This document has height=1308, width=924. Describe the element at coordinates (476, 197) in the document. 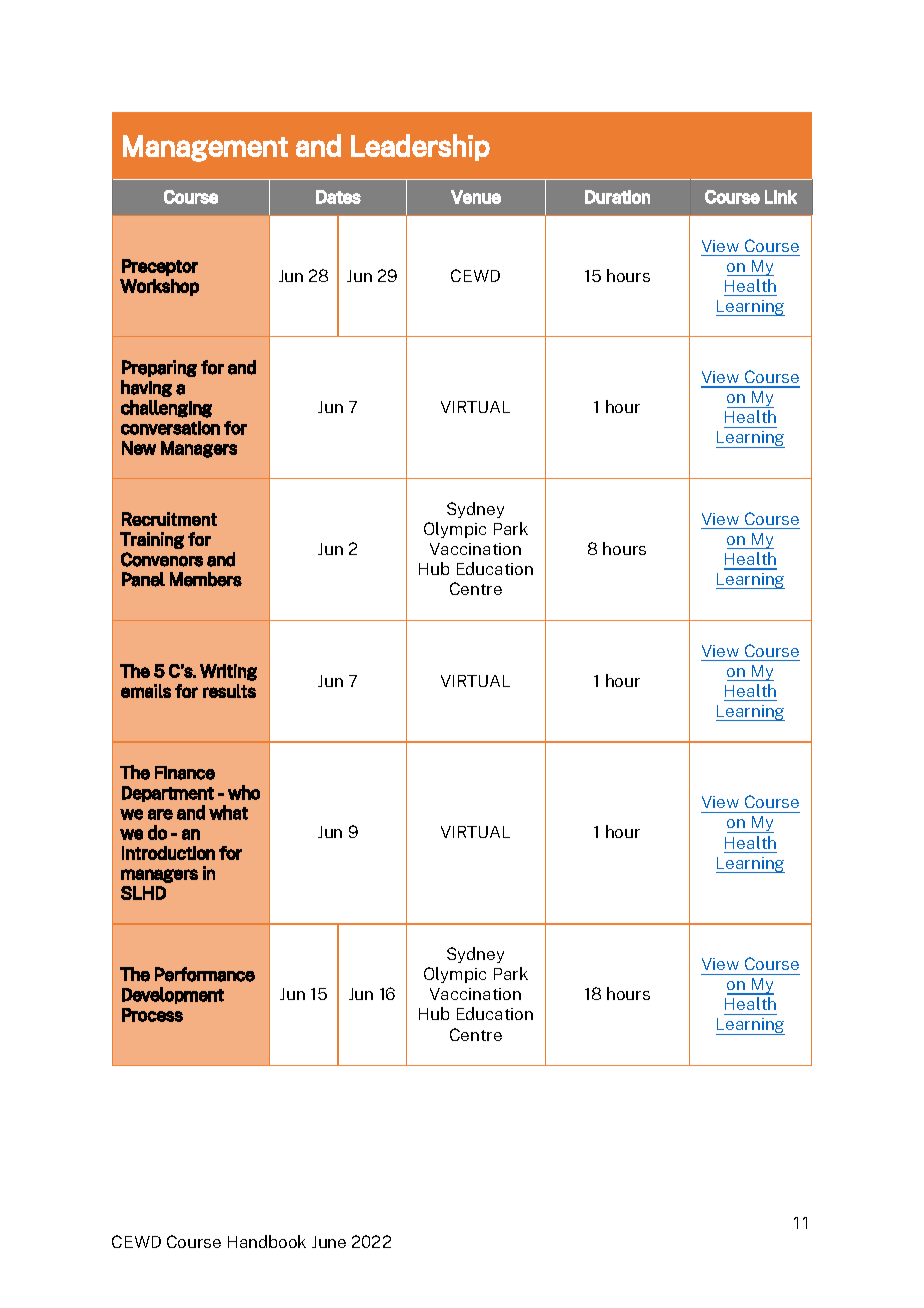

I see `Venue` at that location.
